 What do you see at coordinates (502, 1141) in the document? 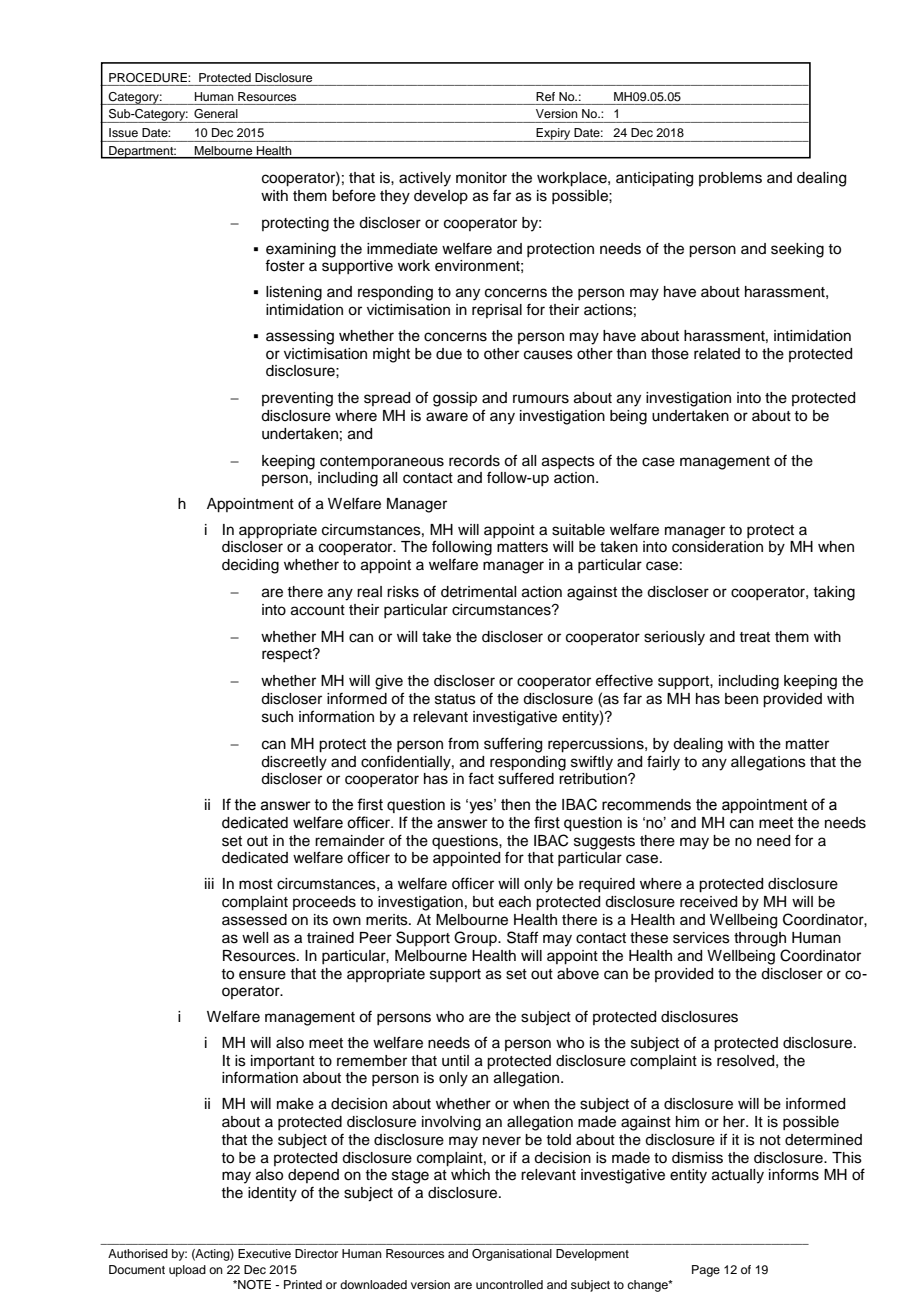
I see `never` at bounding box center [502, 1141].
